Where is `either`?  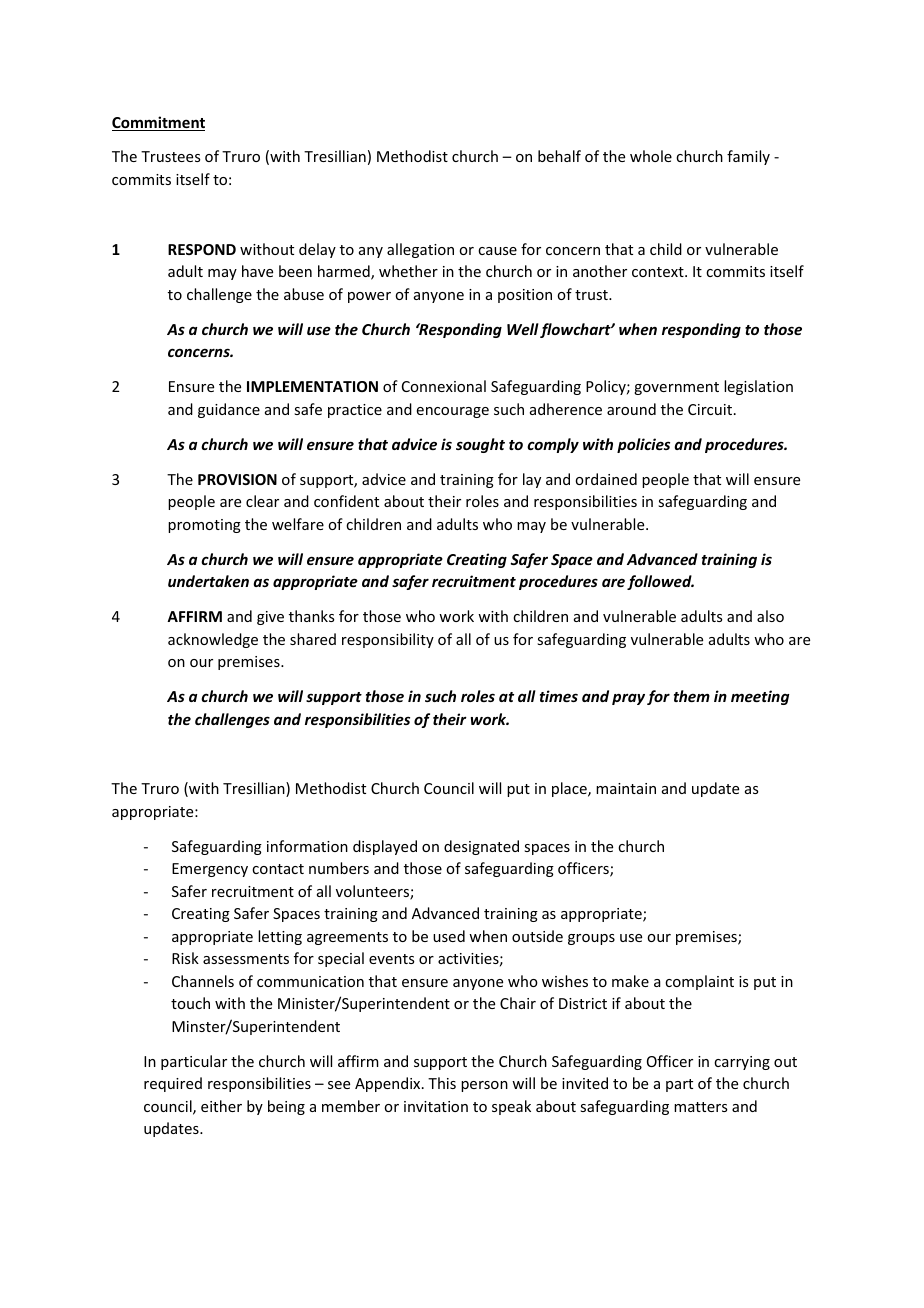
either is located at coordinates (221, 1106).
